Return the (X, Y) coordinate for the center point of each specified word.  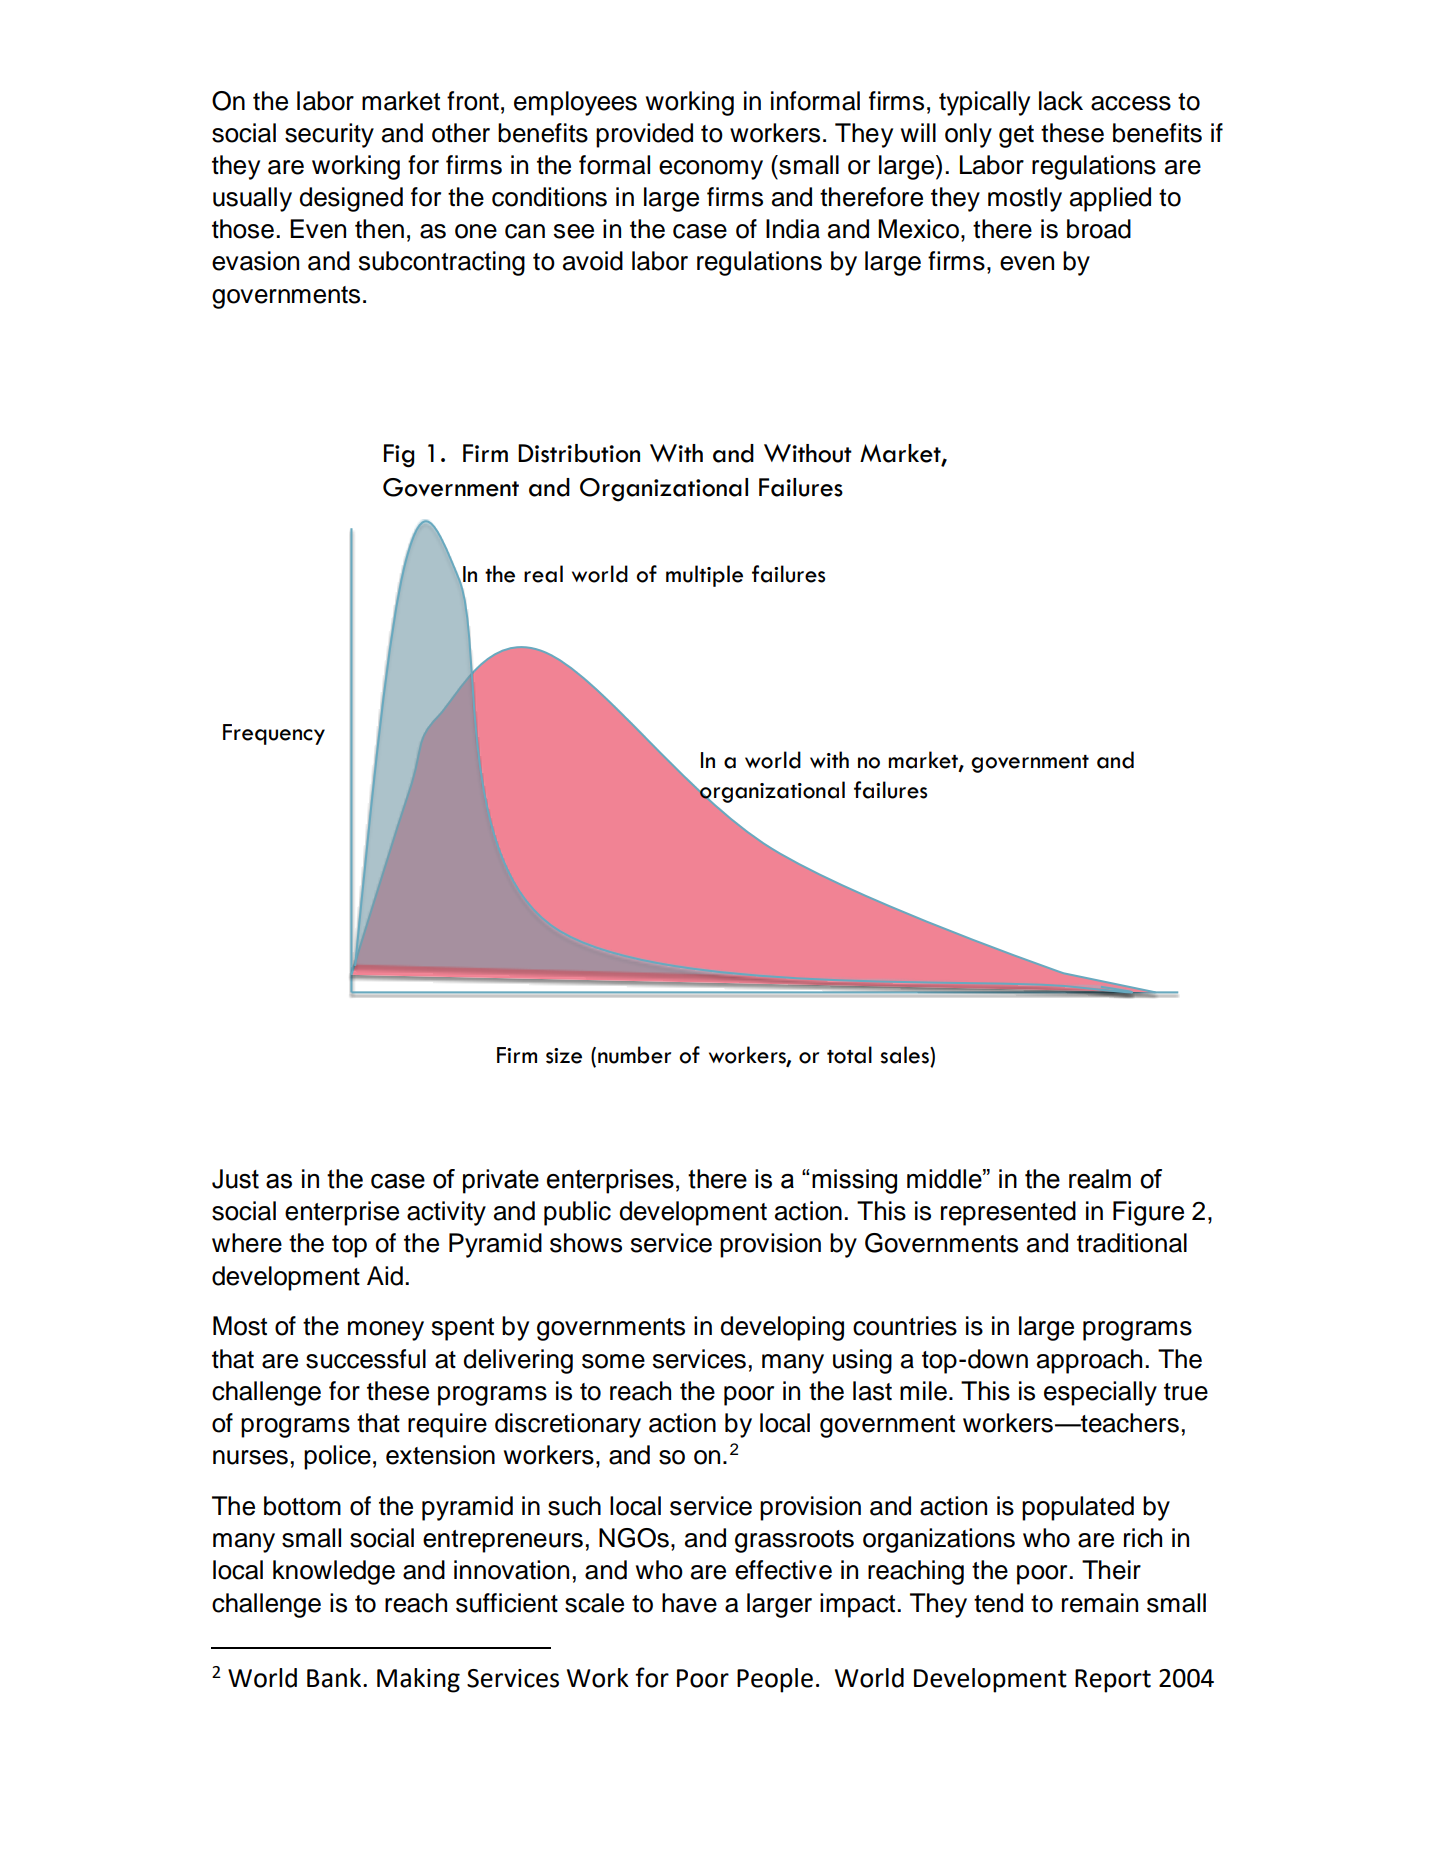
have (689, 1603)
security (329, 135)
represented (1008, 1213)
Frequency (274, 734)
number (634, 1055)
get (1016, 136)
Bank (335, 1678)
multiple (704, 576)
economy (711, 170)
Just (235, 1179)
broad (1099, 229)
